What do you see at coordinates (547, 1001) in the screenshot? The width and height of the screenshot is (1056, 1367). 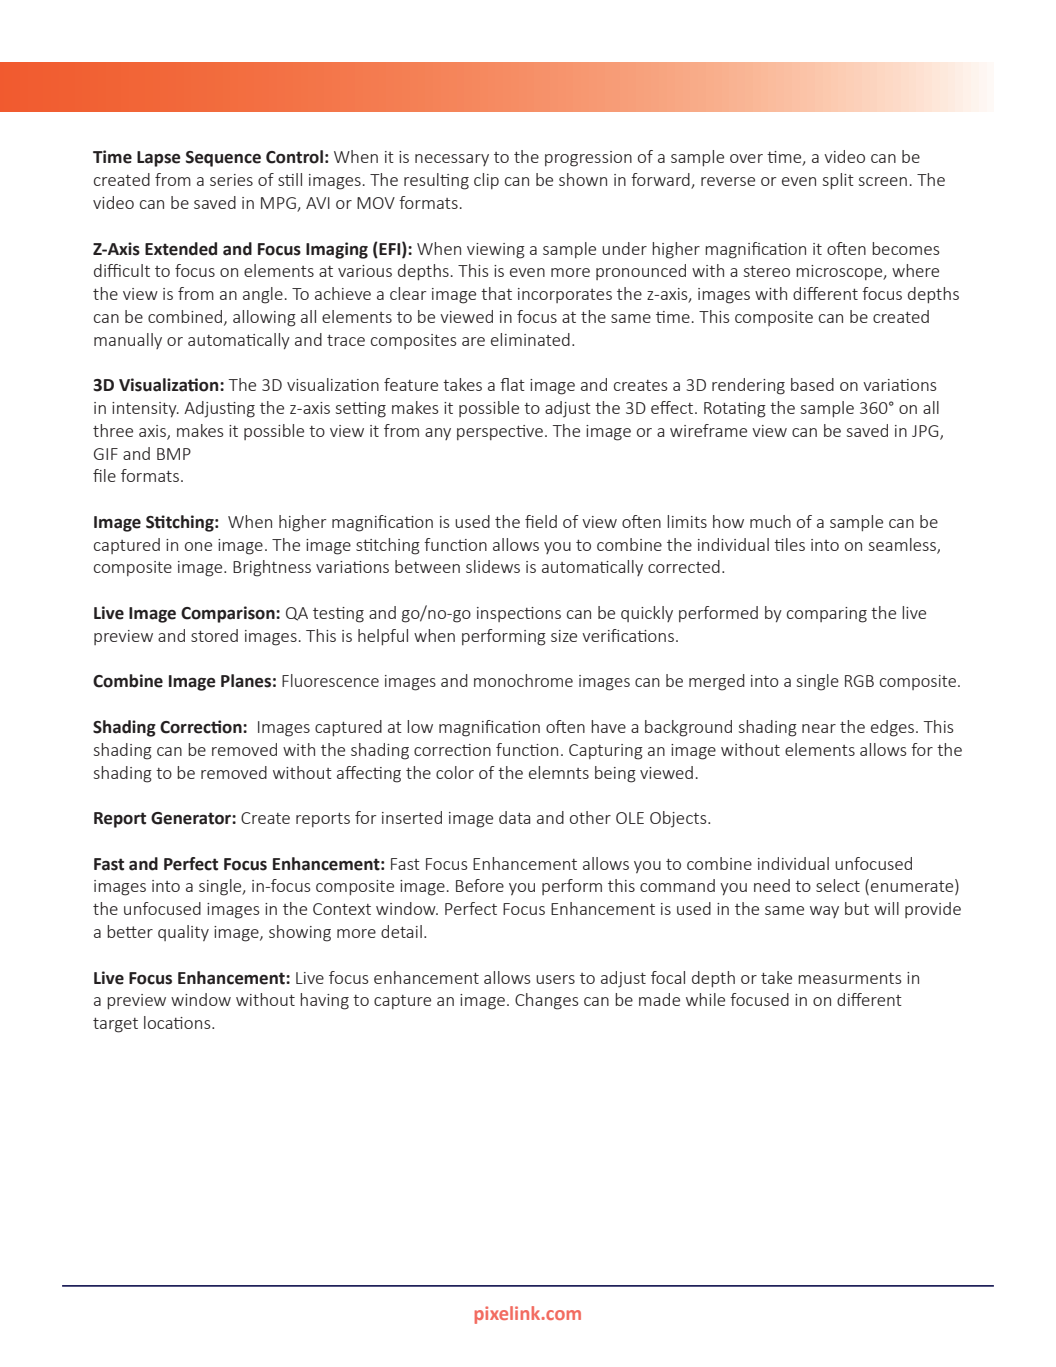 I see `Changes` at bounding box center [547, 1001].
